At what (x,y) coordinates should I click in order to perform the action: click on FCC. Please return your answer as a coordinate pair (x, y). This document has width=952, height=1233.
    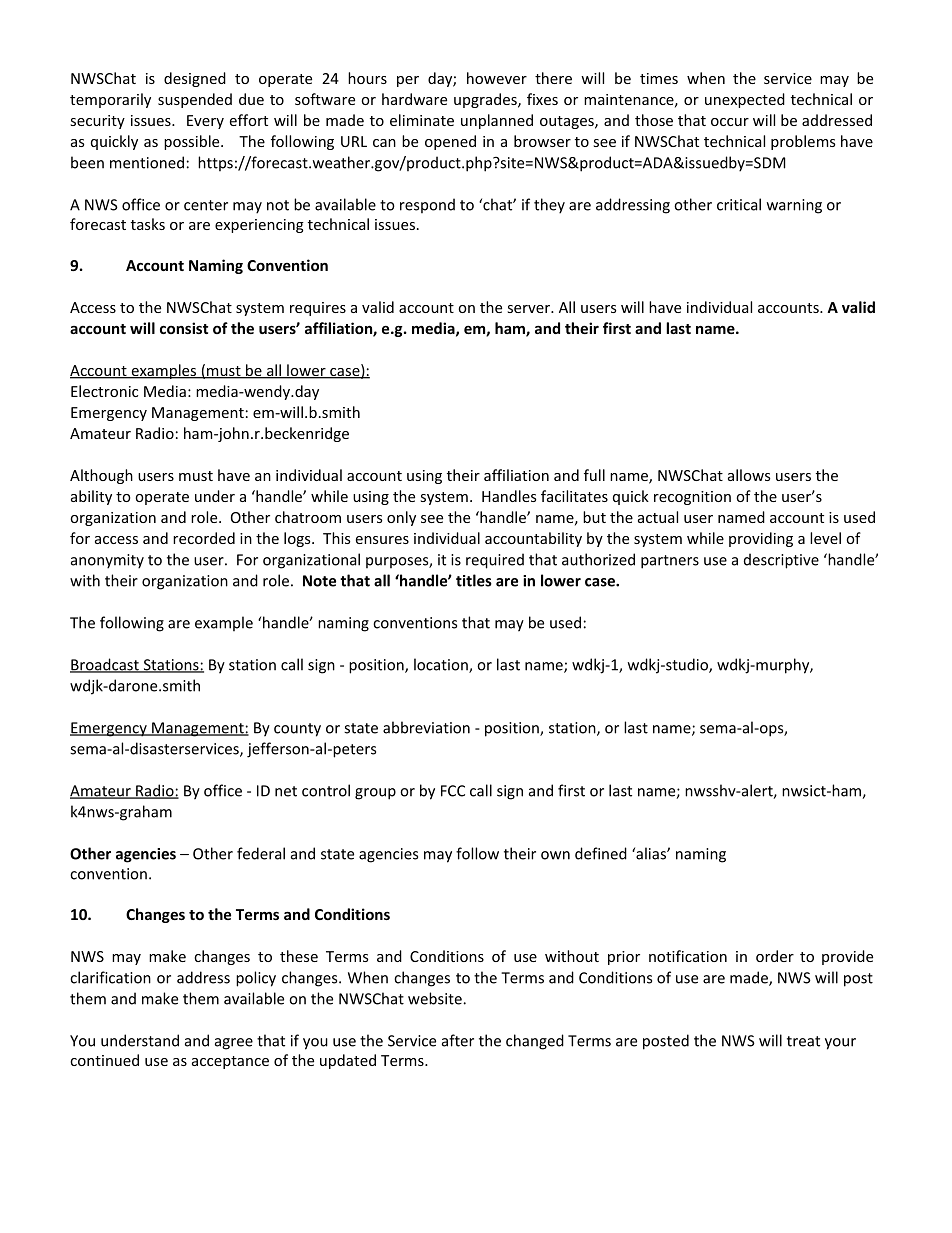
    Looking at the image, I should click on (453, 791).
